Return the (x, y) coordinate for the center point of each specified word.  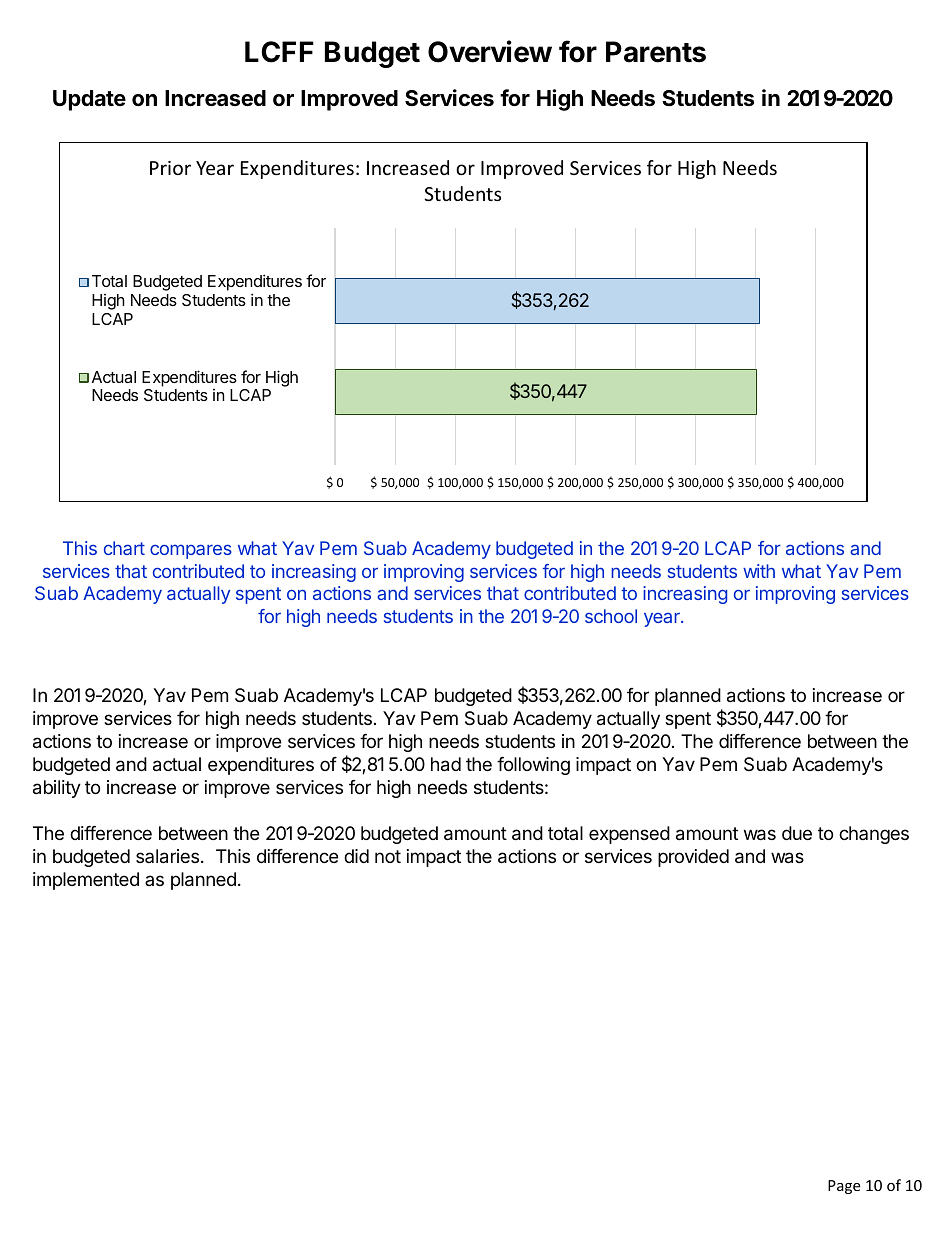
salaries (167, 856)
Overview (490, 51)
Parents (656, 52)
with (759, 571)
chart (124, 548)
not (388, 856)
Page (844, 1187)
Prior (170, 168)
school (611, 616)
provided (693, 858)
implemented (86, 881)
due (797, 833)
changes (874, 835)
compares (191, 551)
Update (89, 100)
